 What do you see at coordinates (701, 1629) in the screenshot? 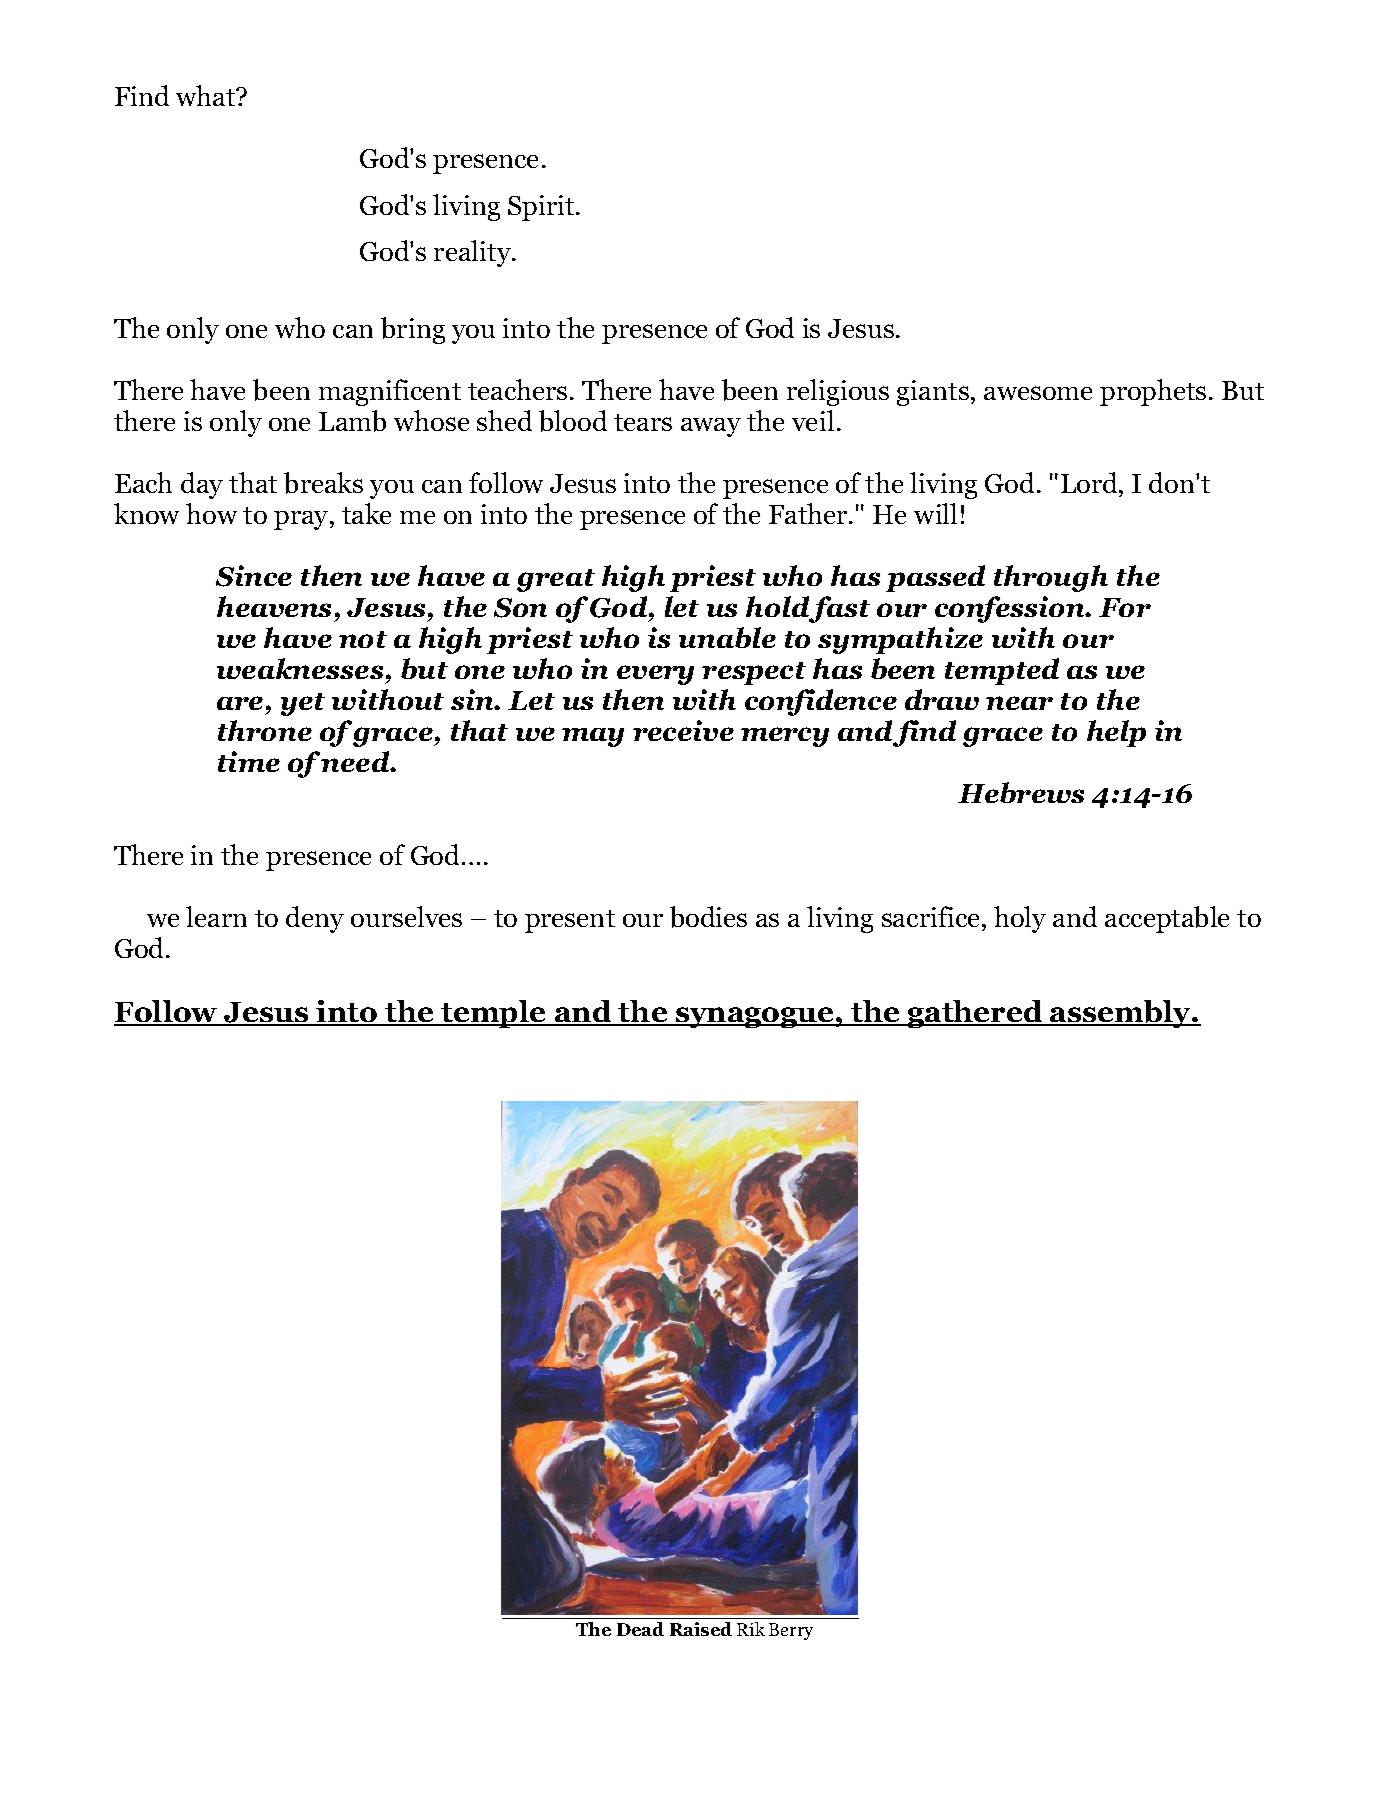
I see `Raised` at bounding box center [701, 1629].
